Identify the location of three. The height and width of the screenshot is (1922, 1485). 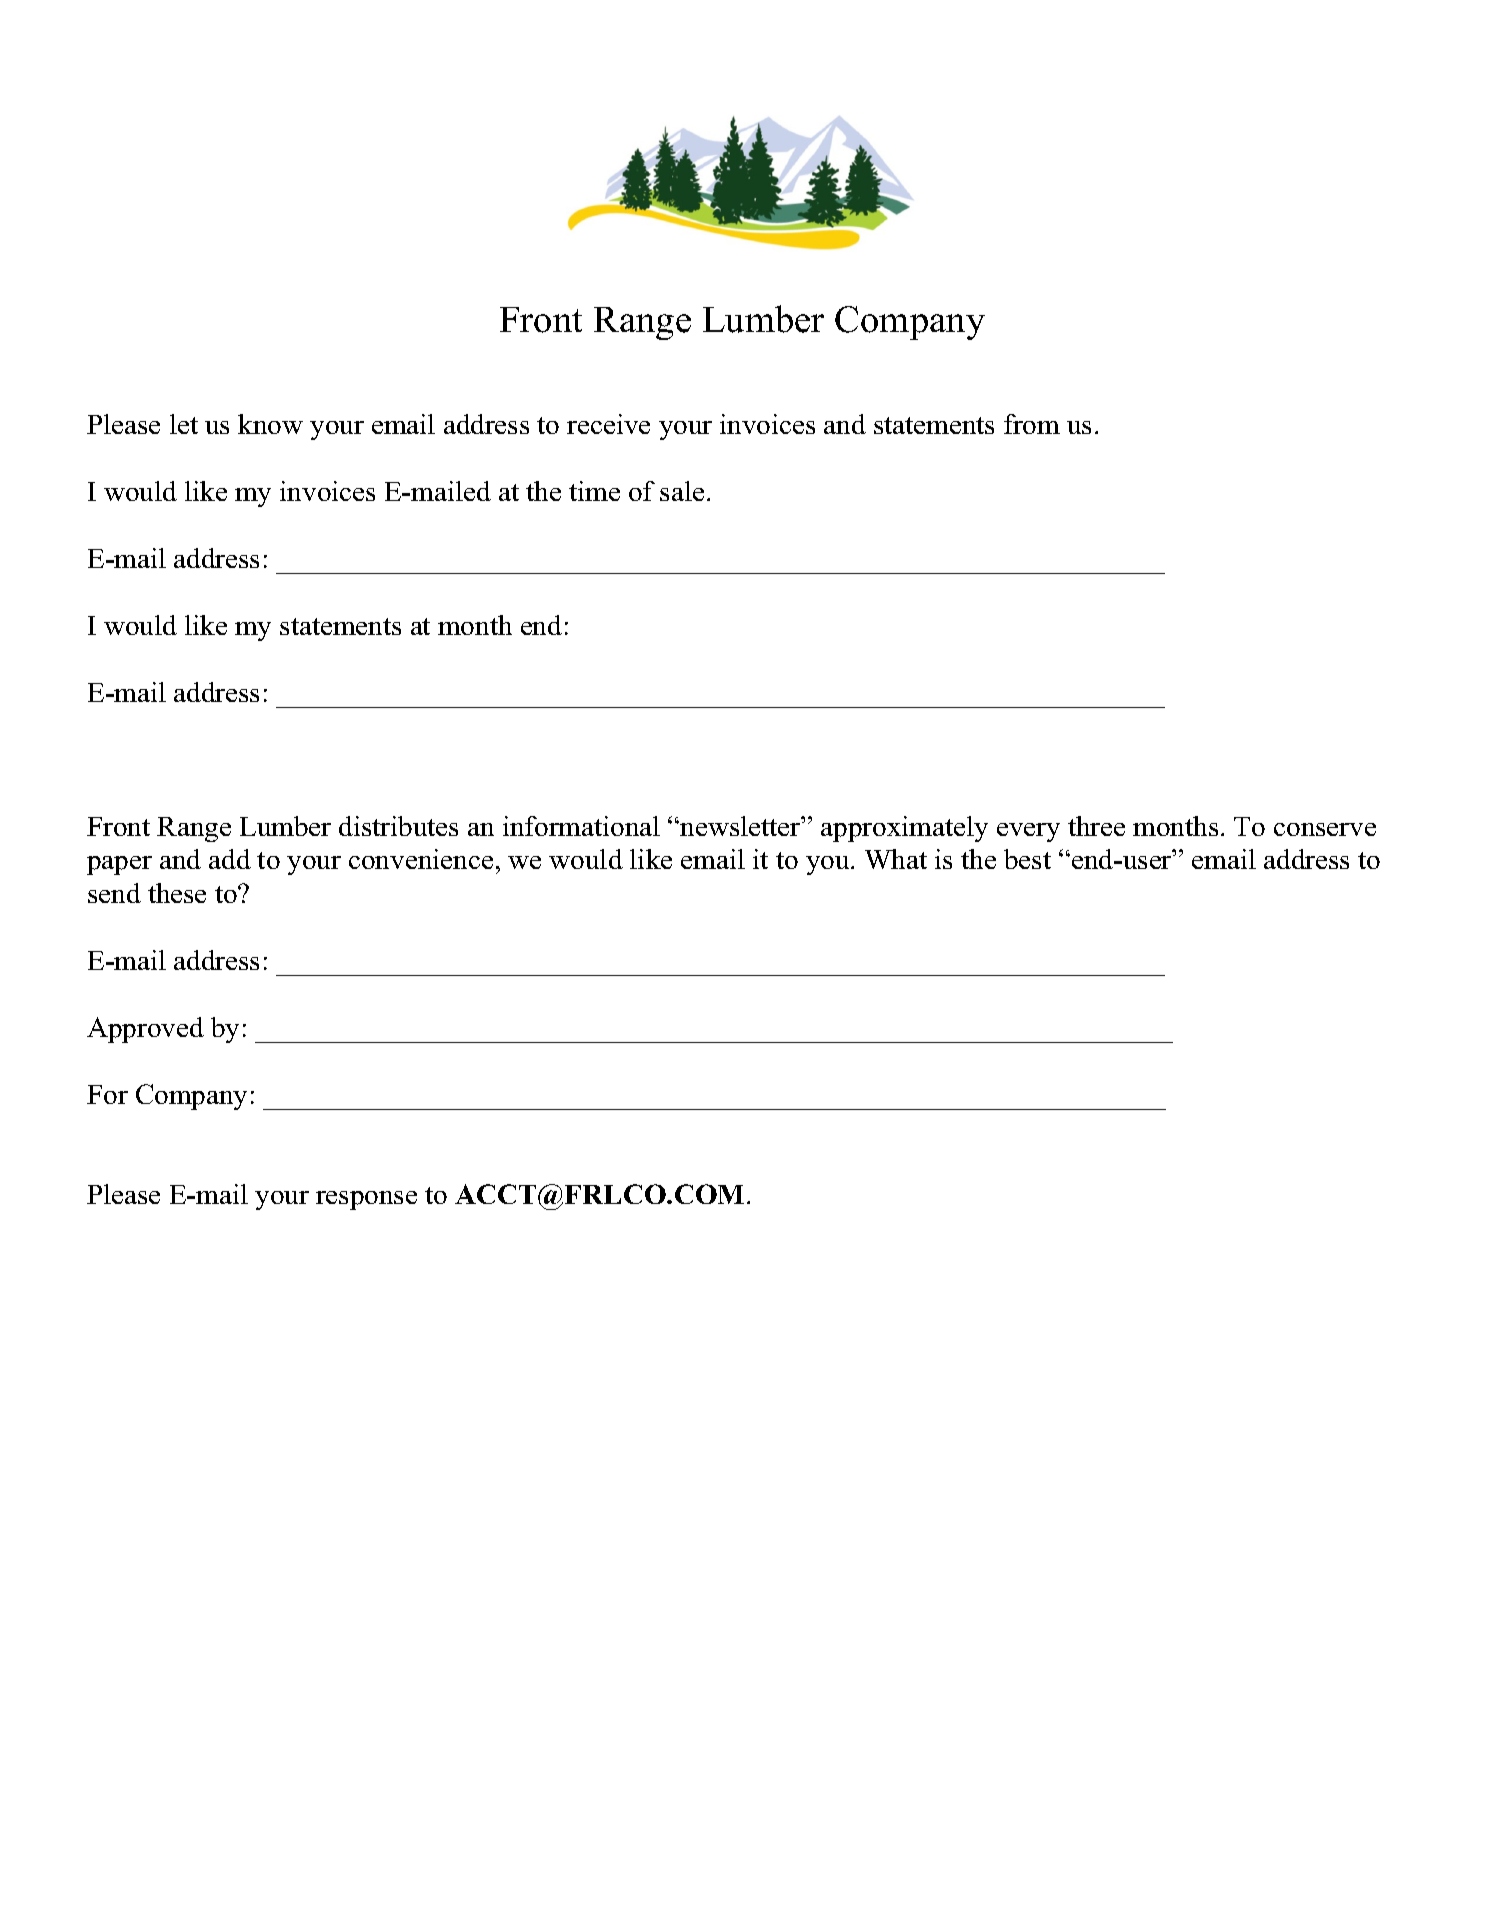
(1096, 826).
